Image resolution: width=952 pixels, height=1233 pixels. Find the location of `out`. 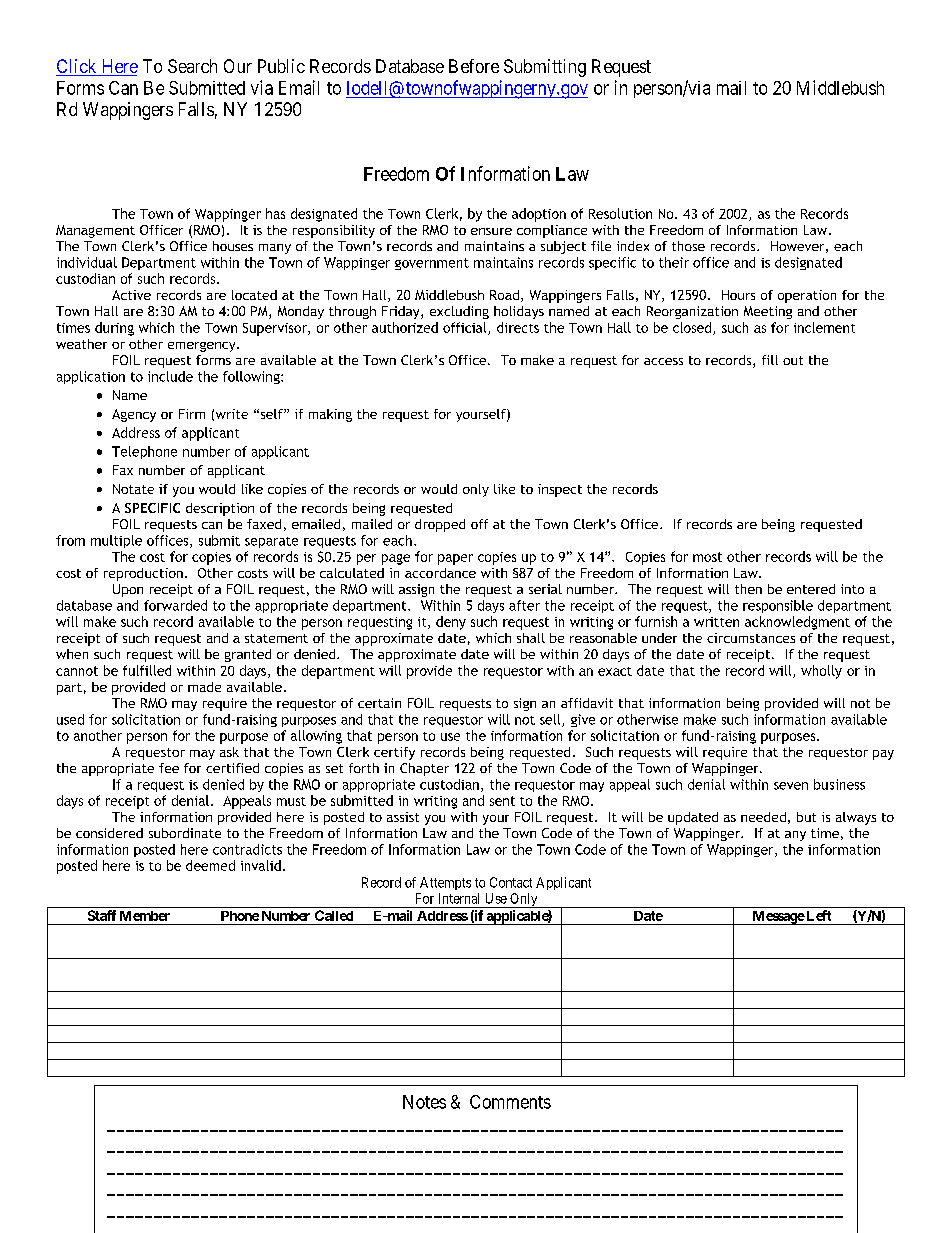

out is located at coordinates (793, 360).
